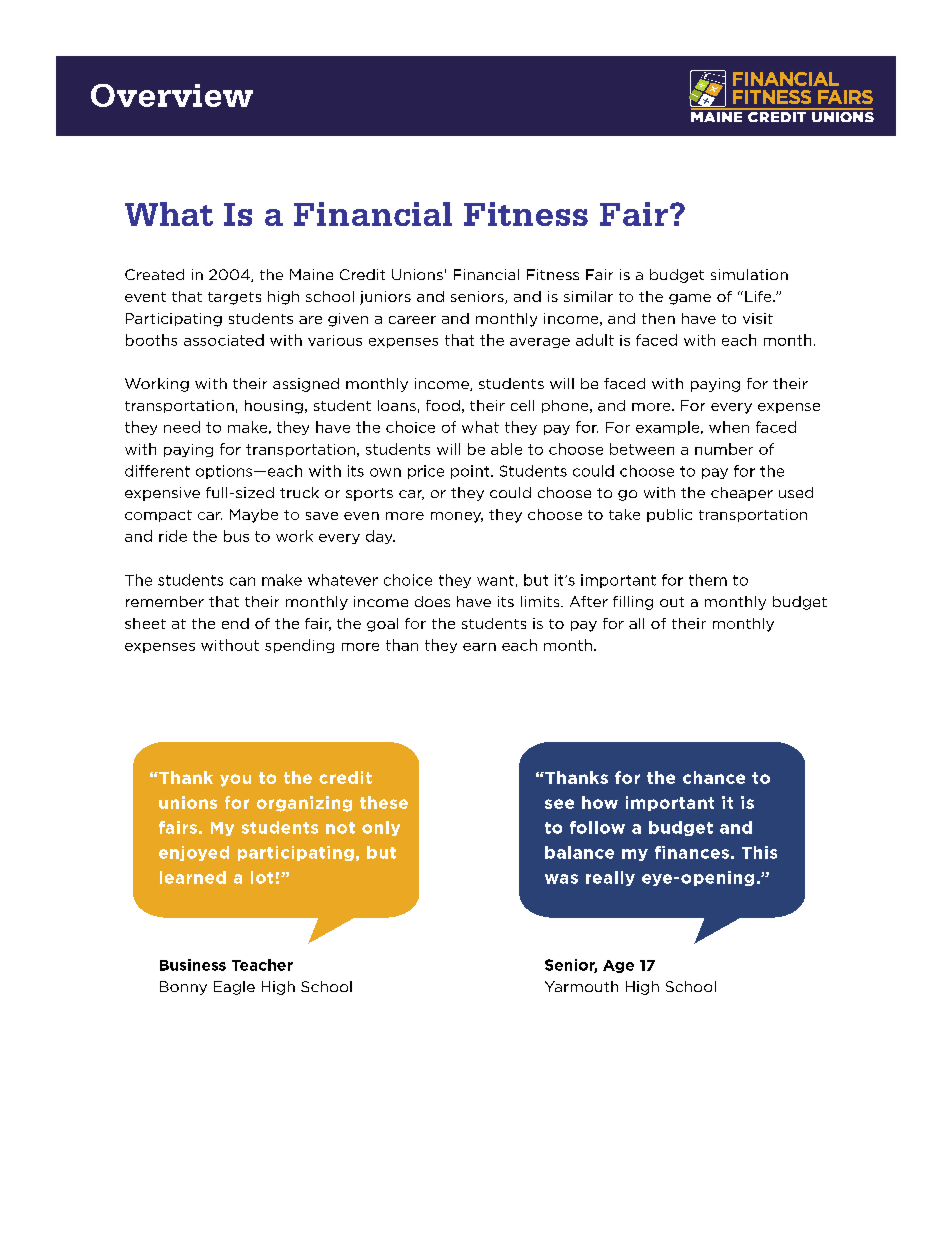 The height and width of the screenshot is (1233, 952). Describe the element at coordinates (749, 274) in the screenshot. I see `simulation` at that location.
